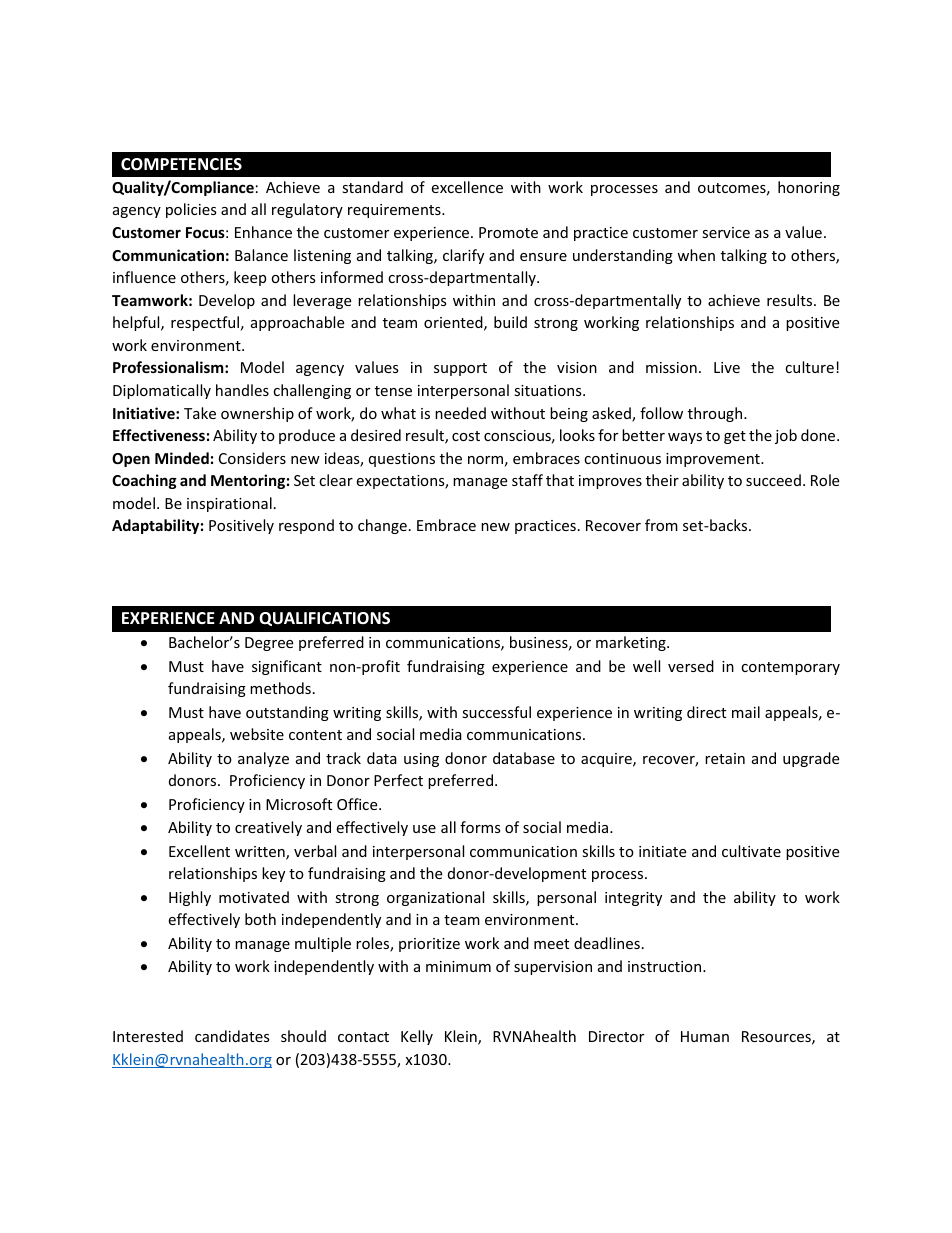 The image size is (952, 1233). What do you see at coordinates (382, 526) in the document?
I see `change` at bounding box center [382, 526].
